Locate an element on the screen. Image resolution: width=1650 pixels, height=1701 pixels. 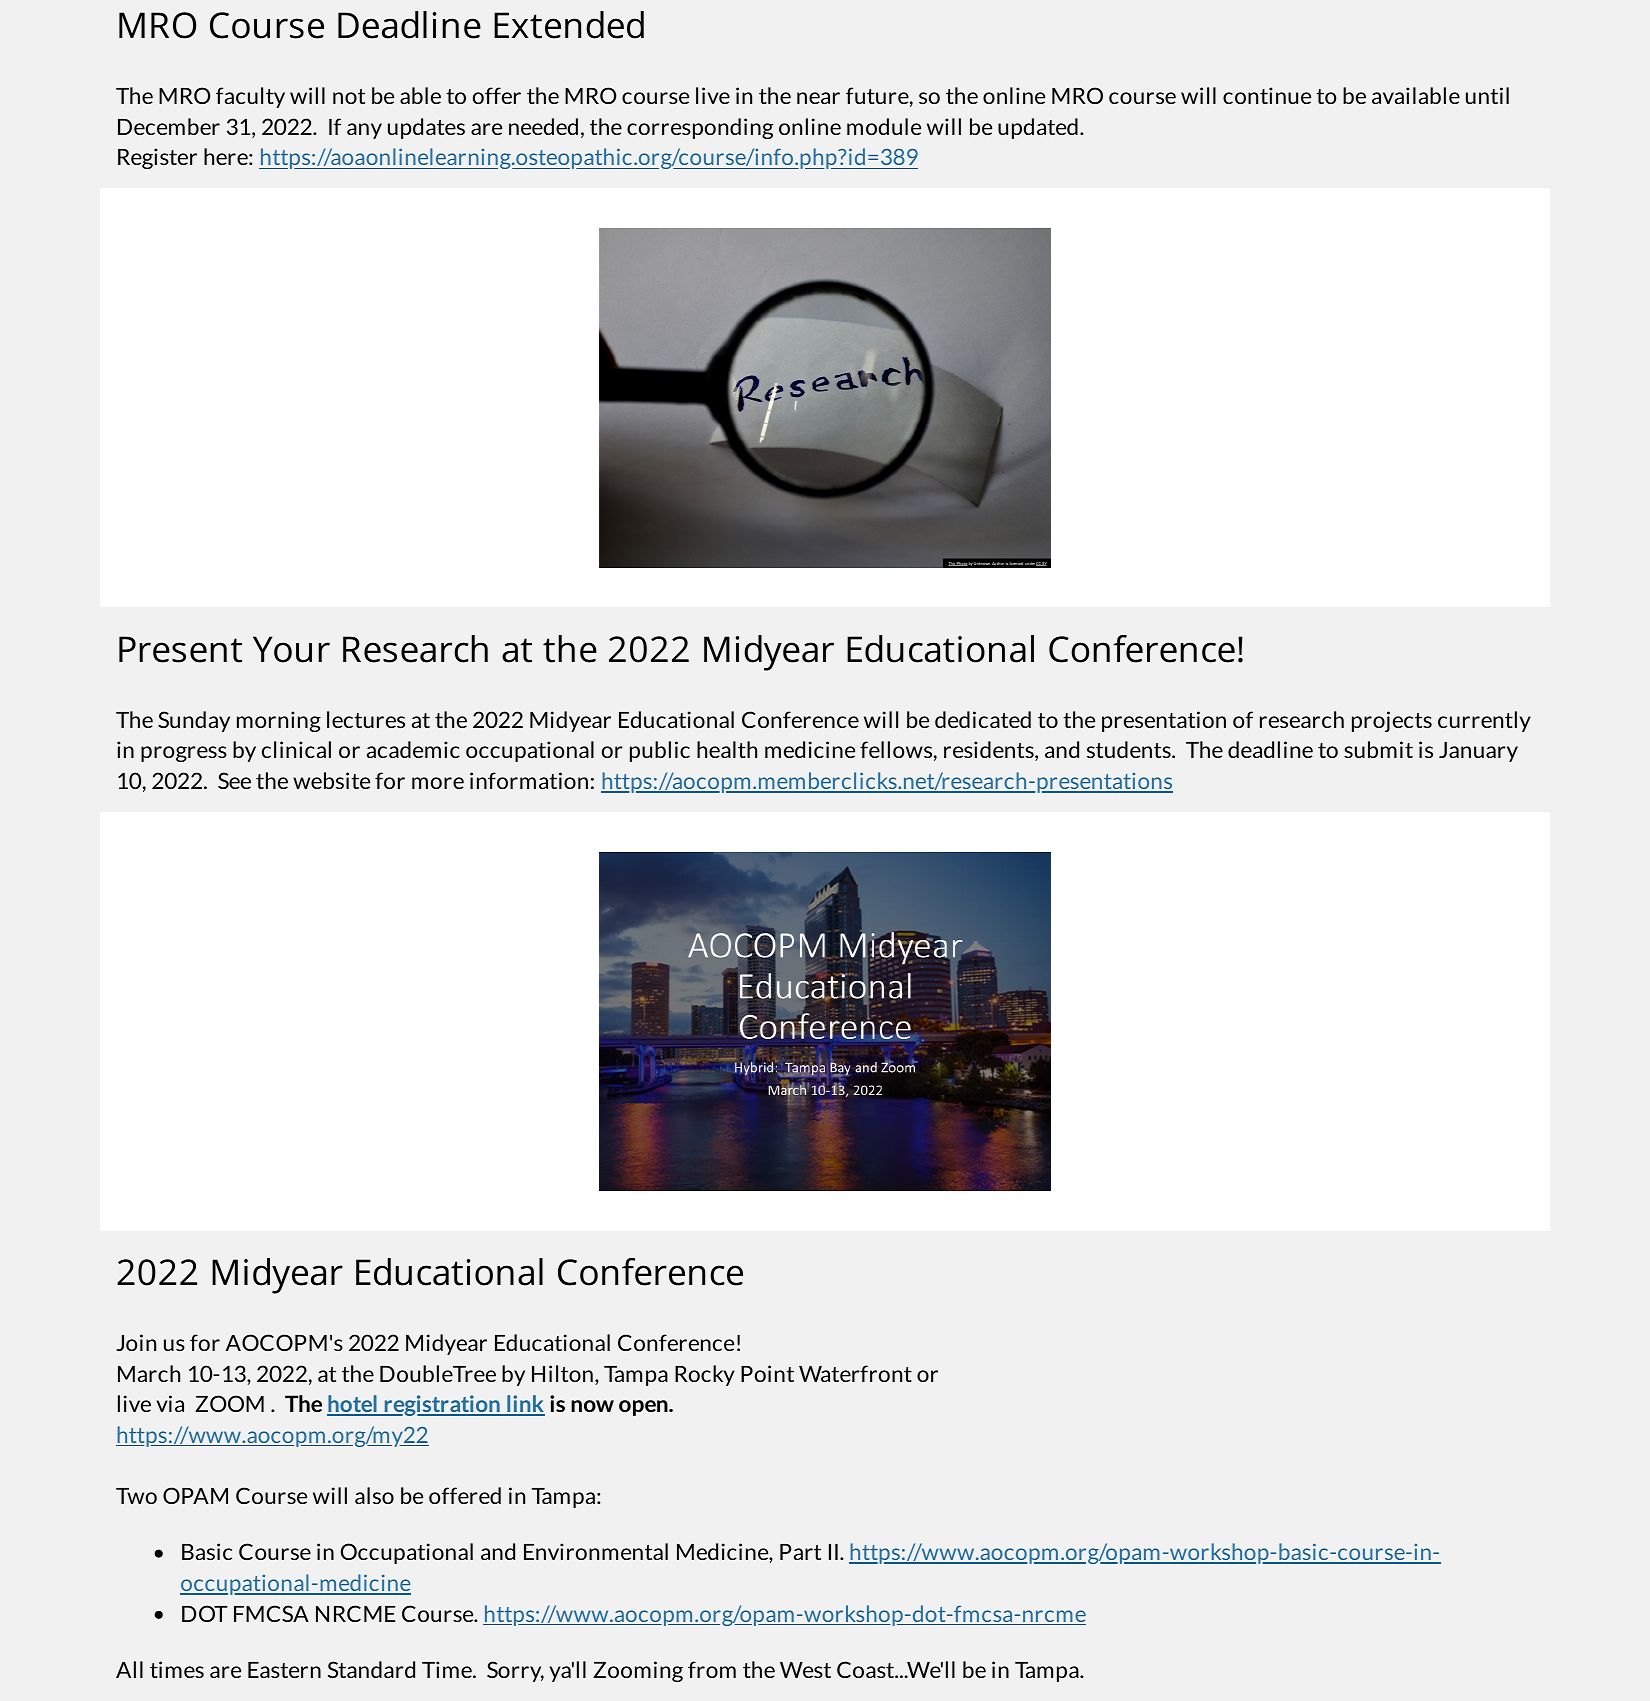
website is located at coordinates (331, 780).
